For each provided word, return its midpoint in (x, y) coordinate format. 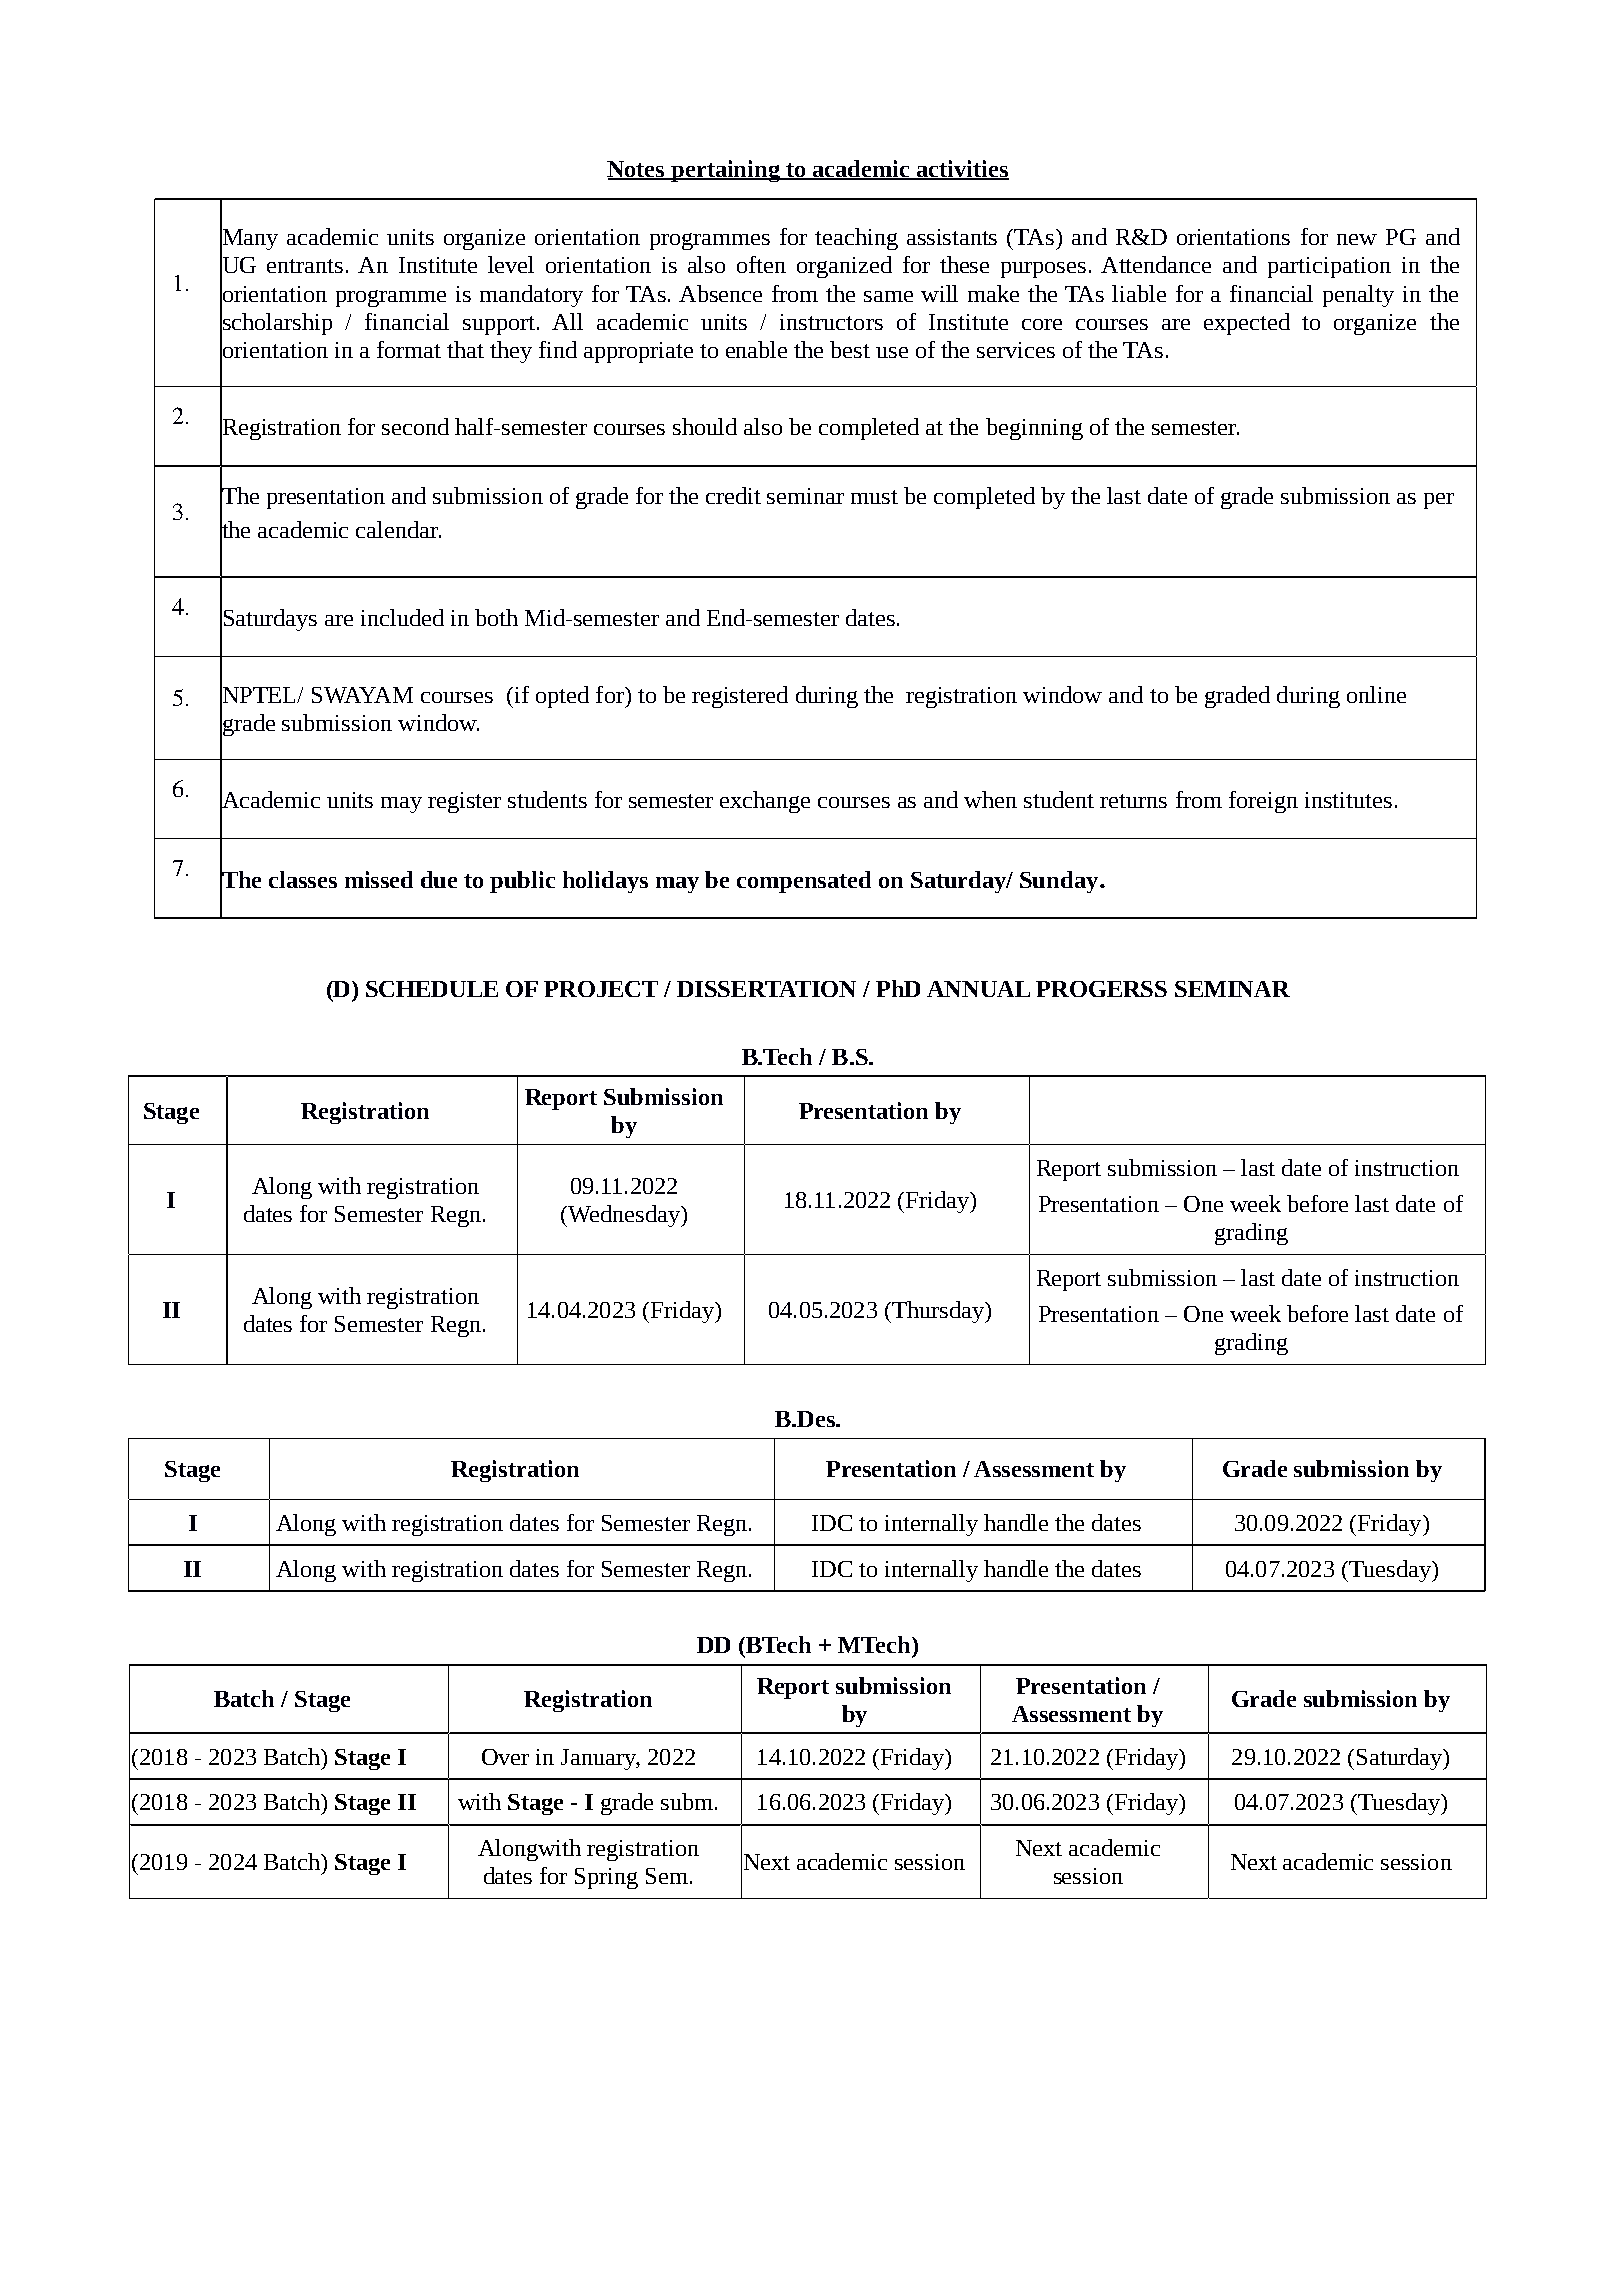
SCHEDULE (432, 989)
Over (505, 1757)
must (874, 497)
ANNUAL (978, 989)
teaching (856, 239)
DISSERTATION (766, 989)
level (511, 264)
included (402, 617)
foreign (1263, 802)
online (1376, 694)
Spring (606, 1878)
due (439, 879)
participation (1329, 267)
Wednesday (624, 1216)
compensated (804, 882)
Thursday (938, 1312)
